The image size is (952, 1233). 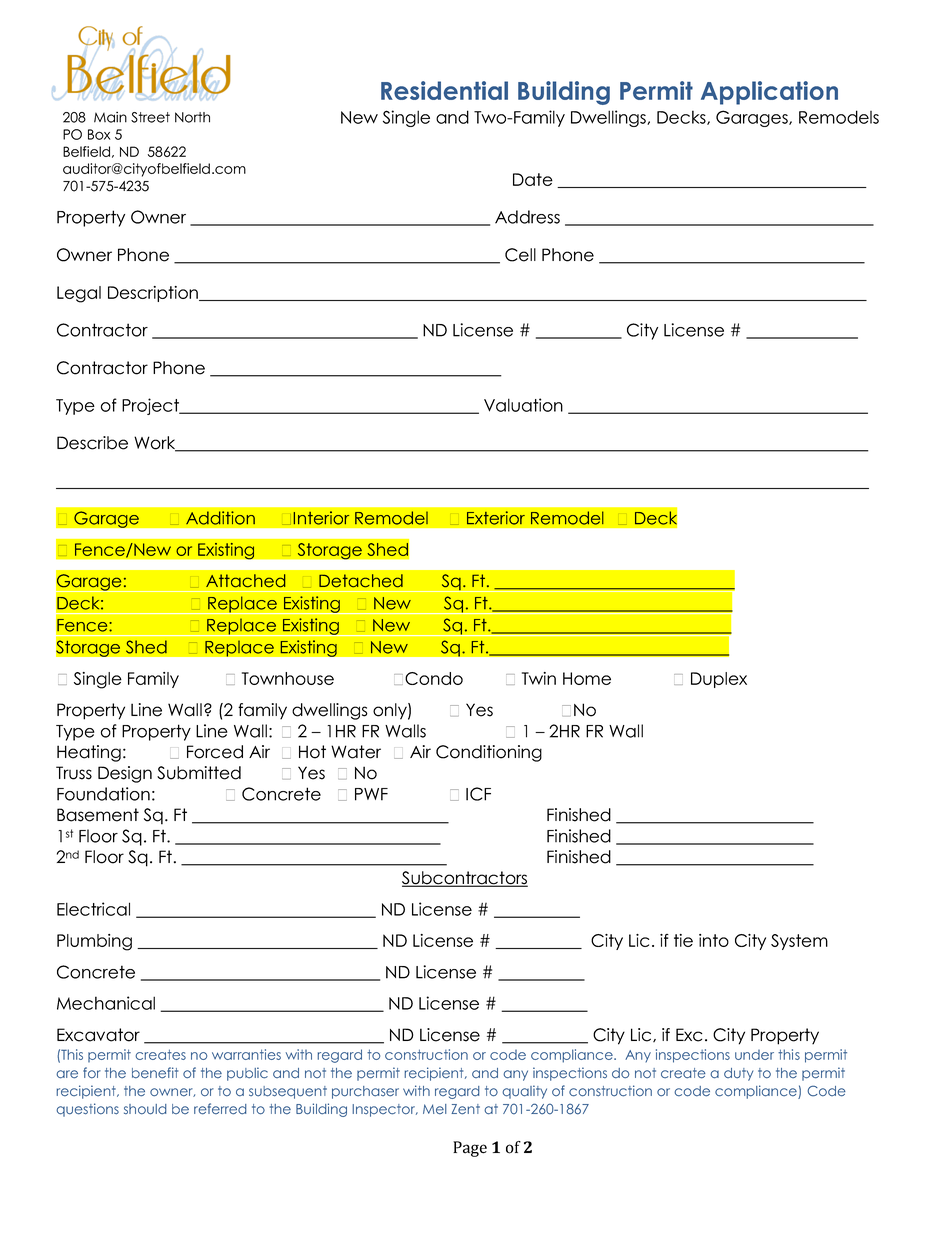 I want to click on Street, so click(x=150, y=117).
